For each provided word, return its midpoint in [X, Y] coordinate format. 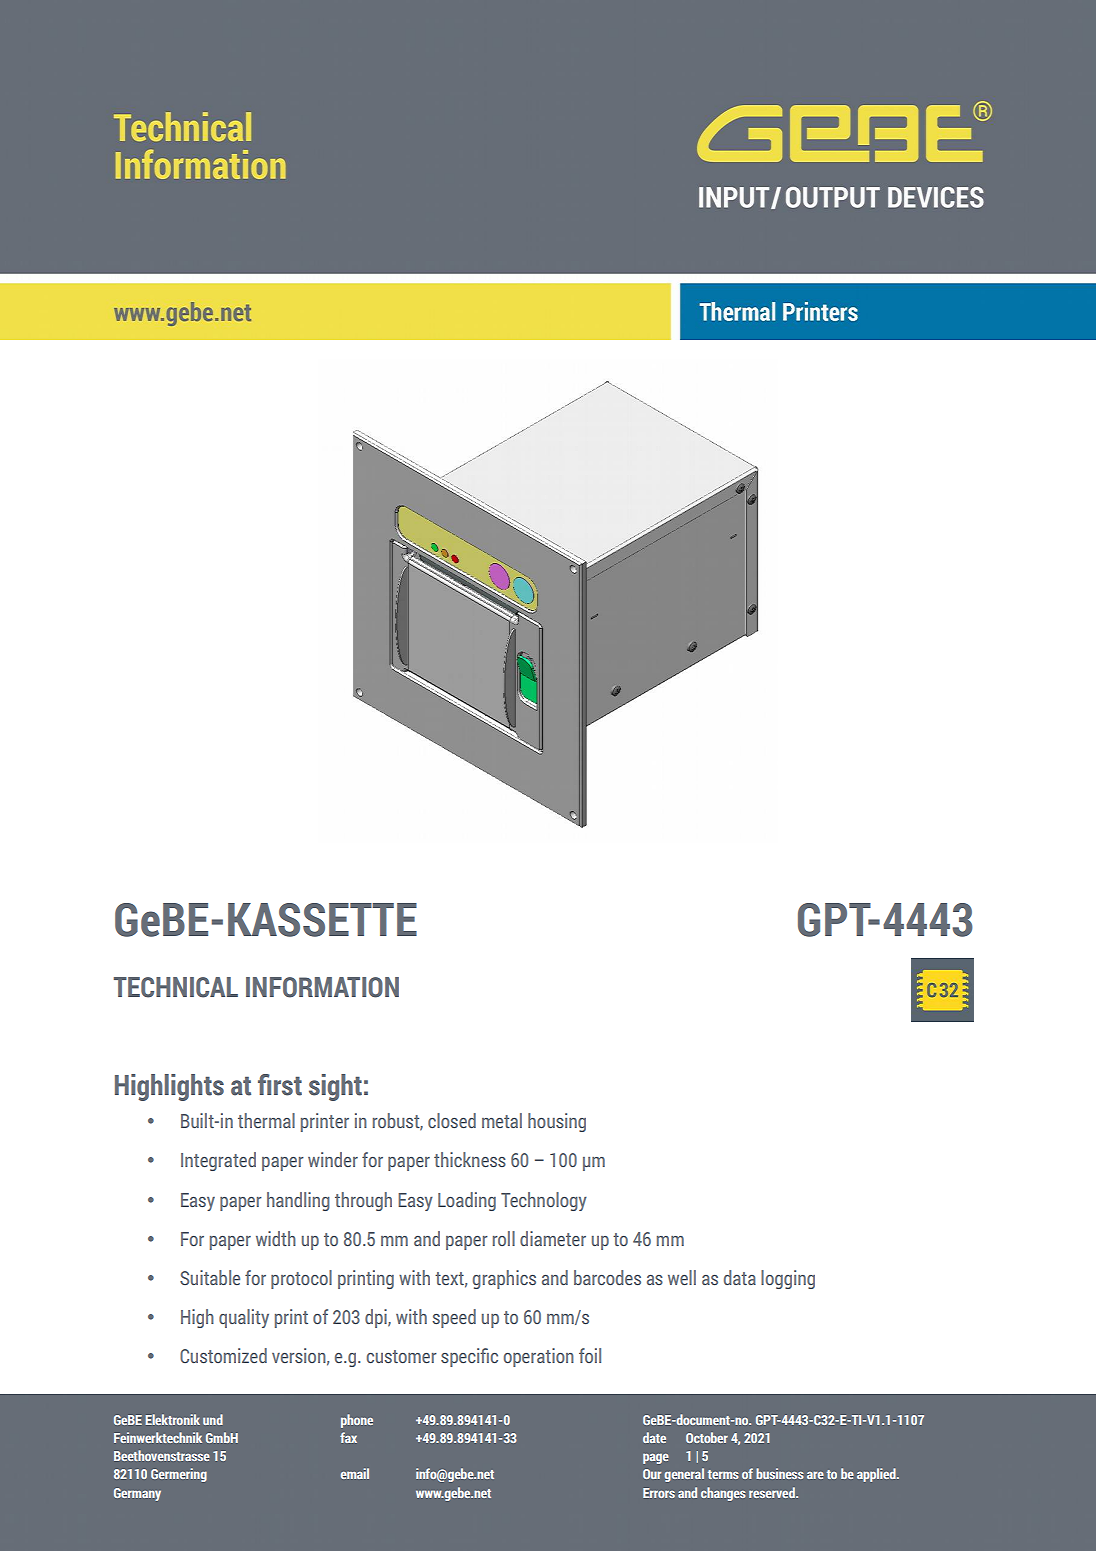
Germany [137, 1494]
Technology [544, 1201]
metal [502, 1120]
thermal [266, 1120]
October [707, 1437]
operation [539, 1357]
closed [452, 1120]
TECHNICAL [176, 987]
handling [298, 1201]
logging [788, 1279]
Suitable [210, 1277]
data [740, 1277]
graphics [504, 1279]
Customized [223, 1355]
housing [557, 1122]
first [280, 1085]
